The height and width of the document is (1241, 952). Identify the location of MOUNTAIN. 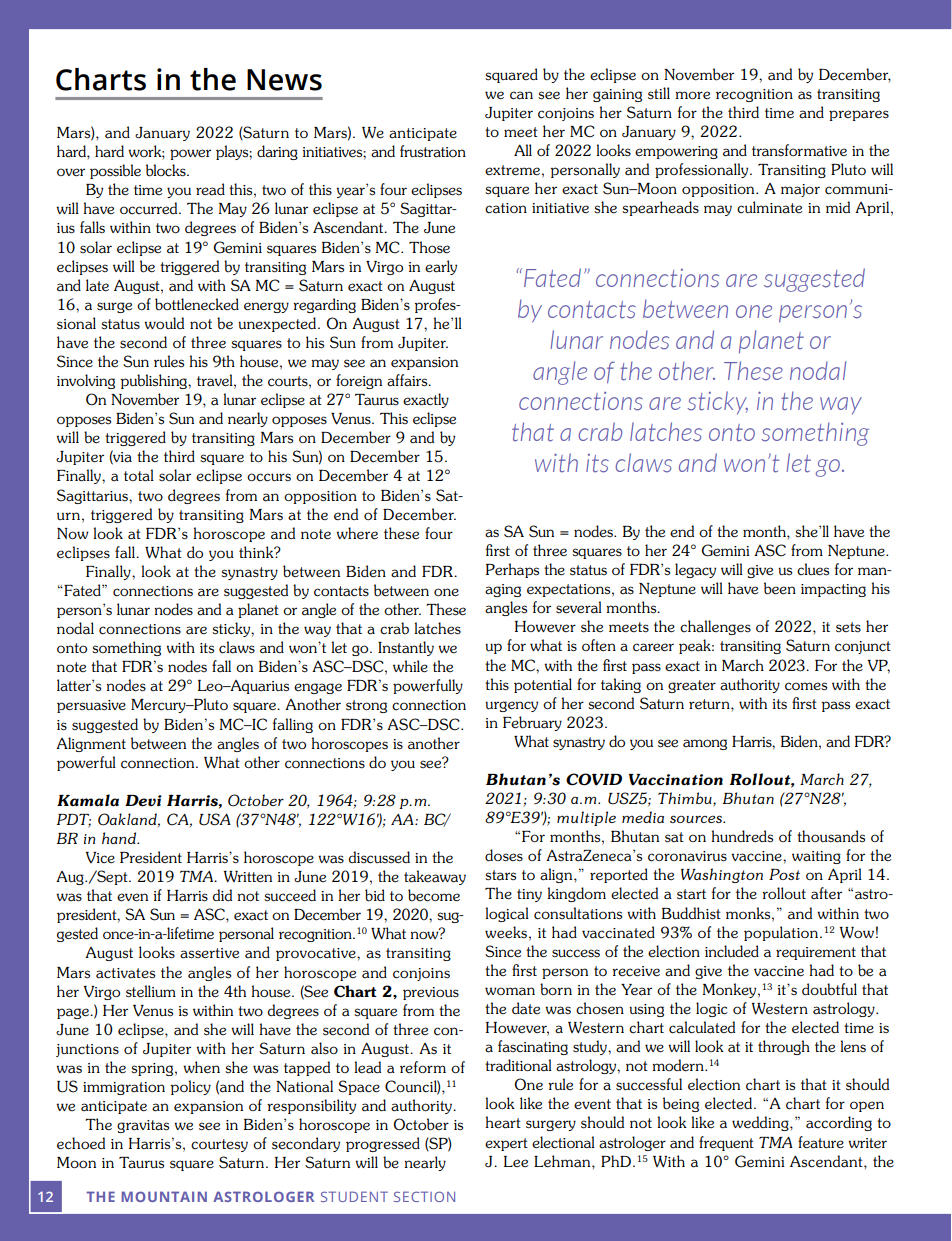
(164, 1196).
